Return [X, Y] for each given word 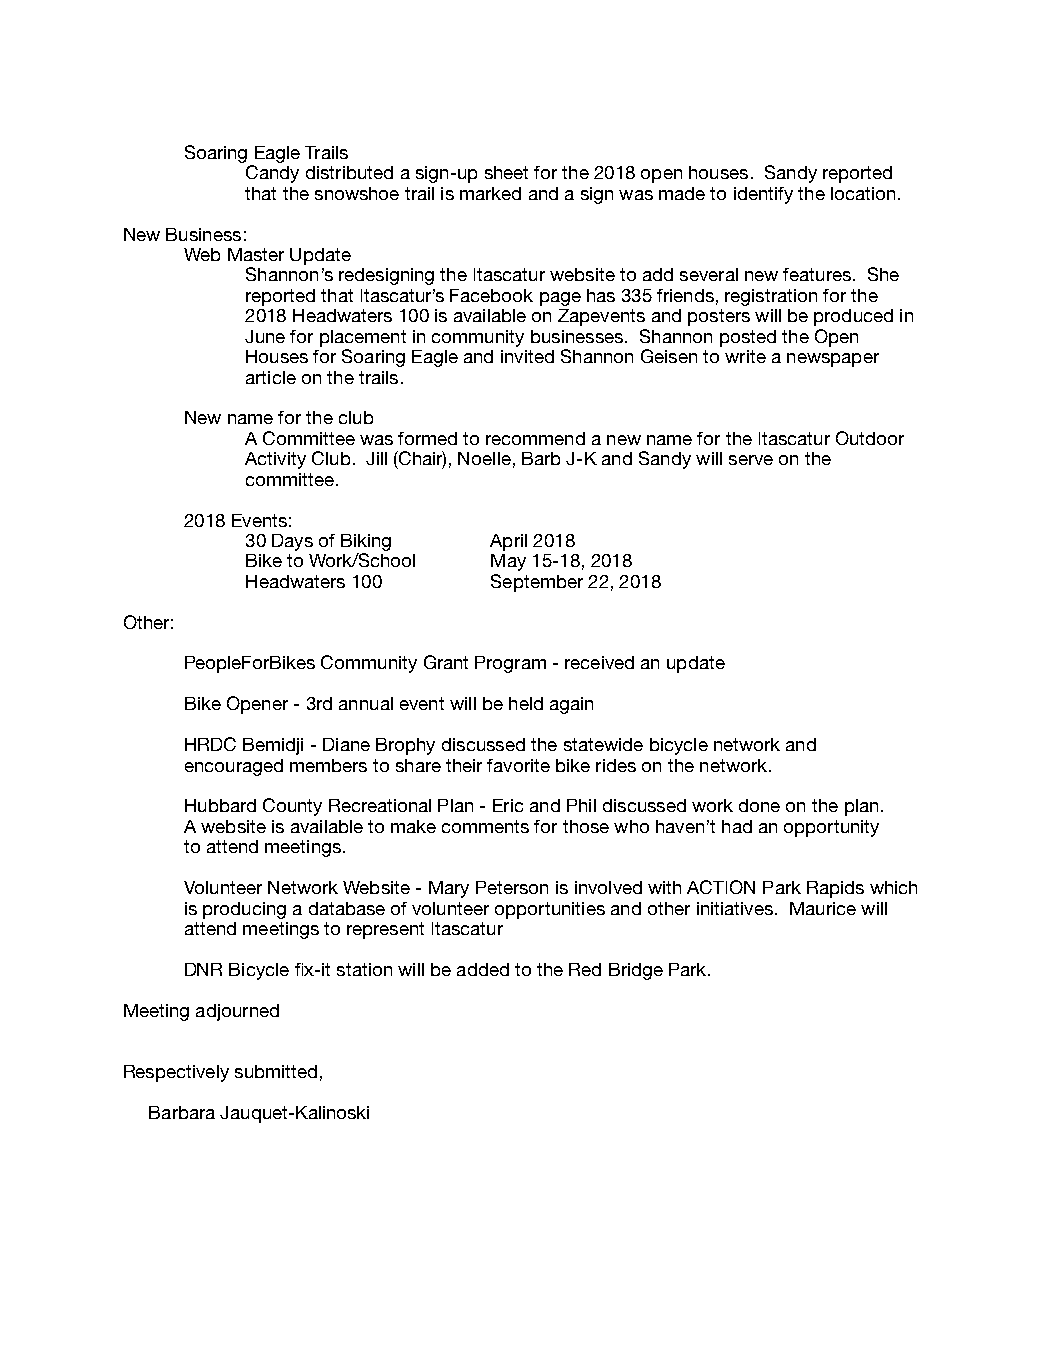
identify [763, 195]
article [271, 377]
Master [256, 254]
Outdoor [870, 438]
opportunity [831, 828]
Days [292, 542]
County [292, 807]
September [537, 583]
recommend [535, 438]
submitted [276, 1071]
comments [485, 826]
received [599, 662]
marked [490, 193]
